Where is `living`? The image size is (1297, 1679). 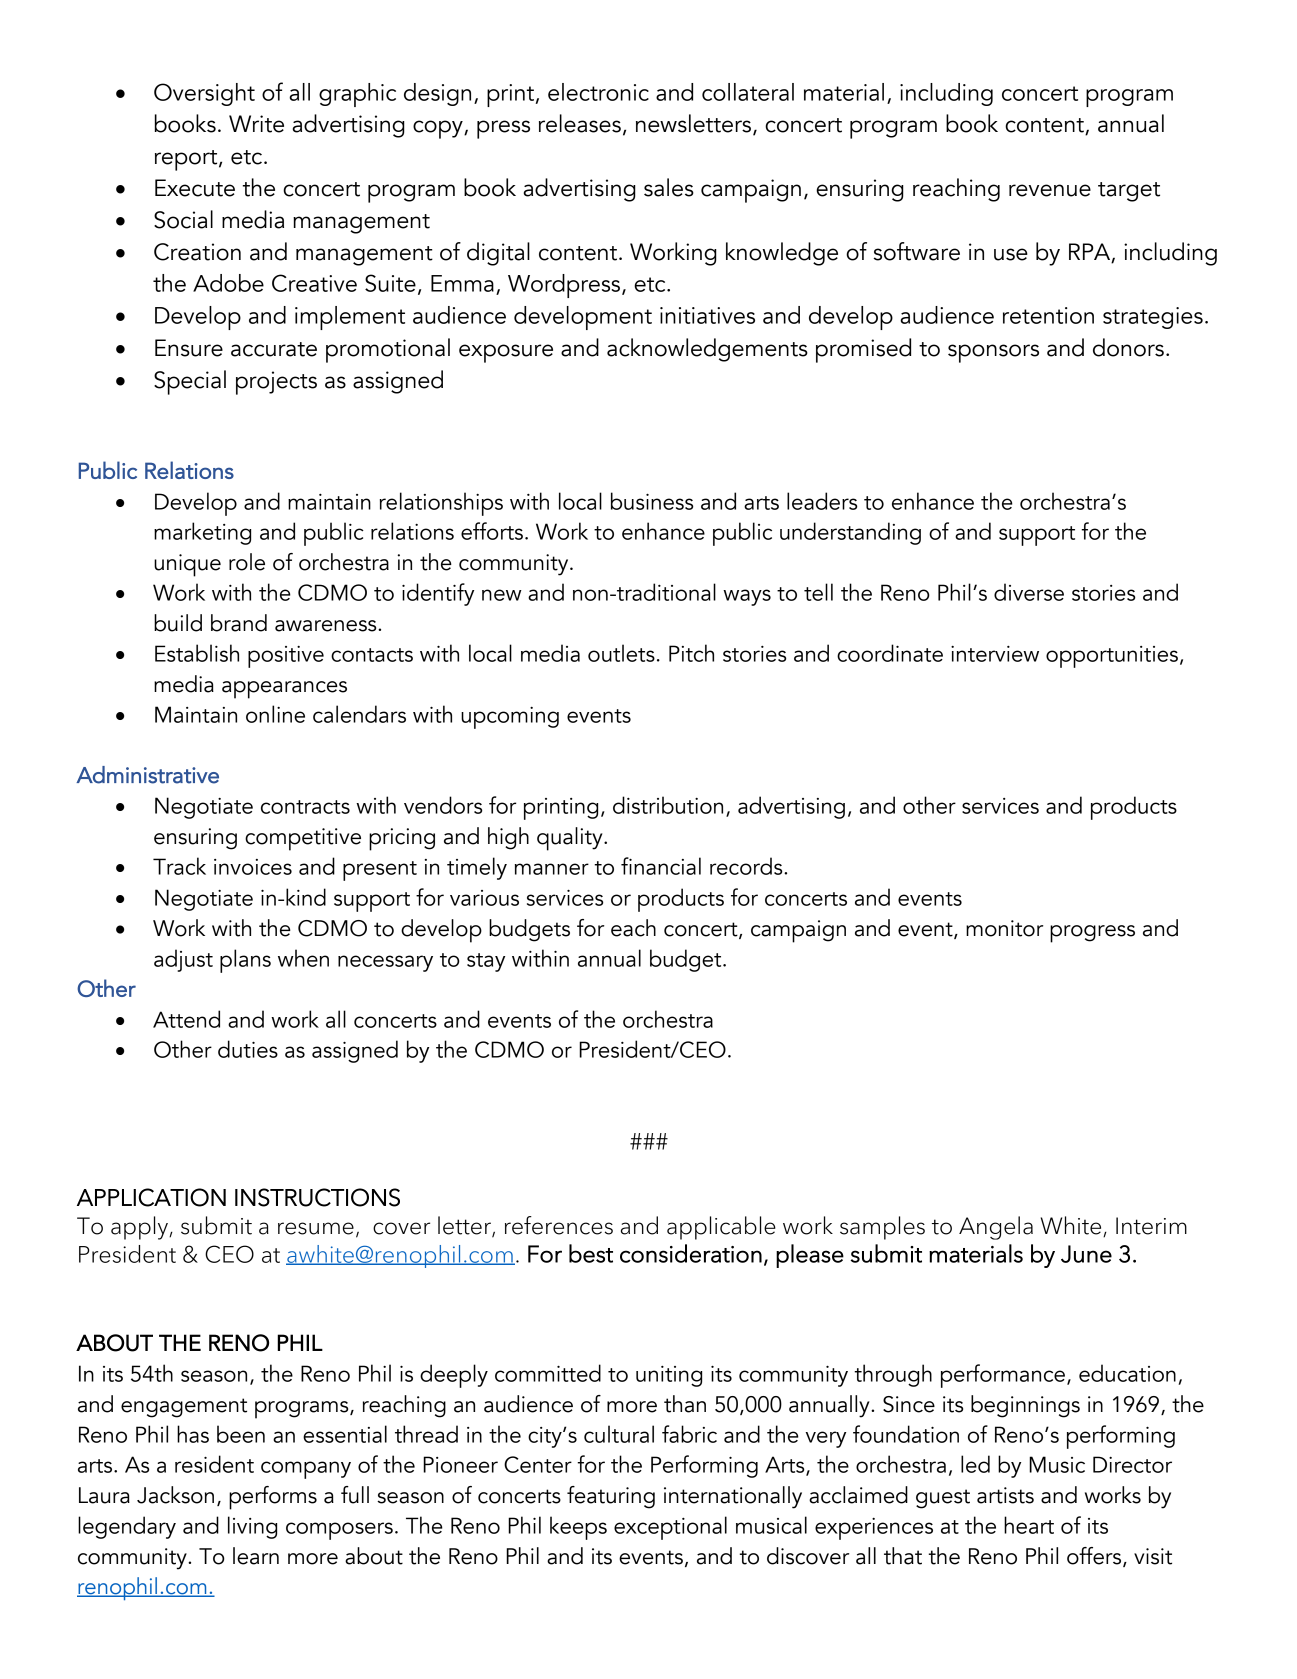 living is located at coordinates (252, 1527).
